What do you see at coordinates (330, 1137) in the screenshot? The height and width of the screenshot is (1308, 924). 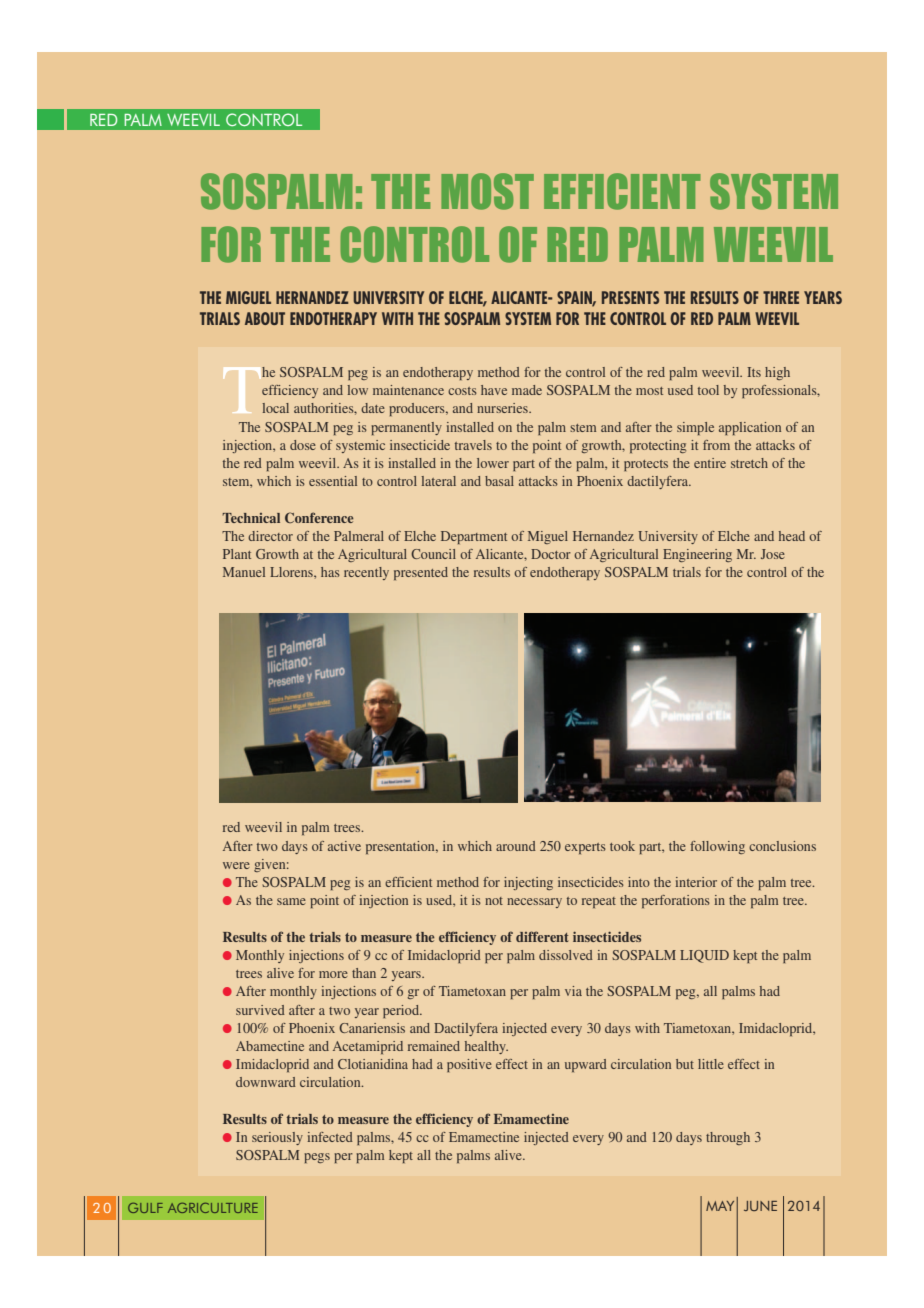 I see `infected` at bounding box center [330, 1137].
